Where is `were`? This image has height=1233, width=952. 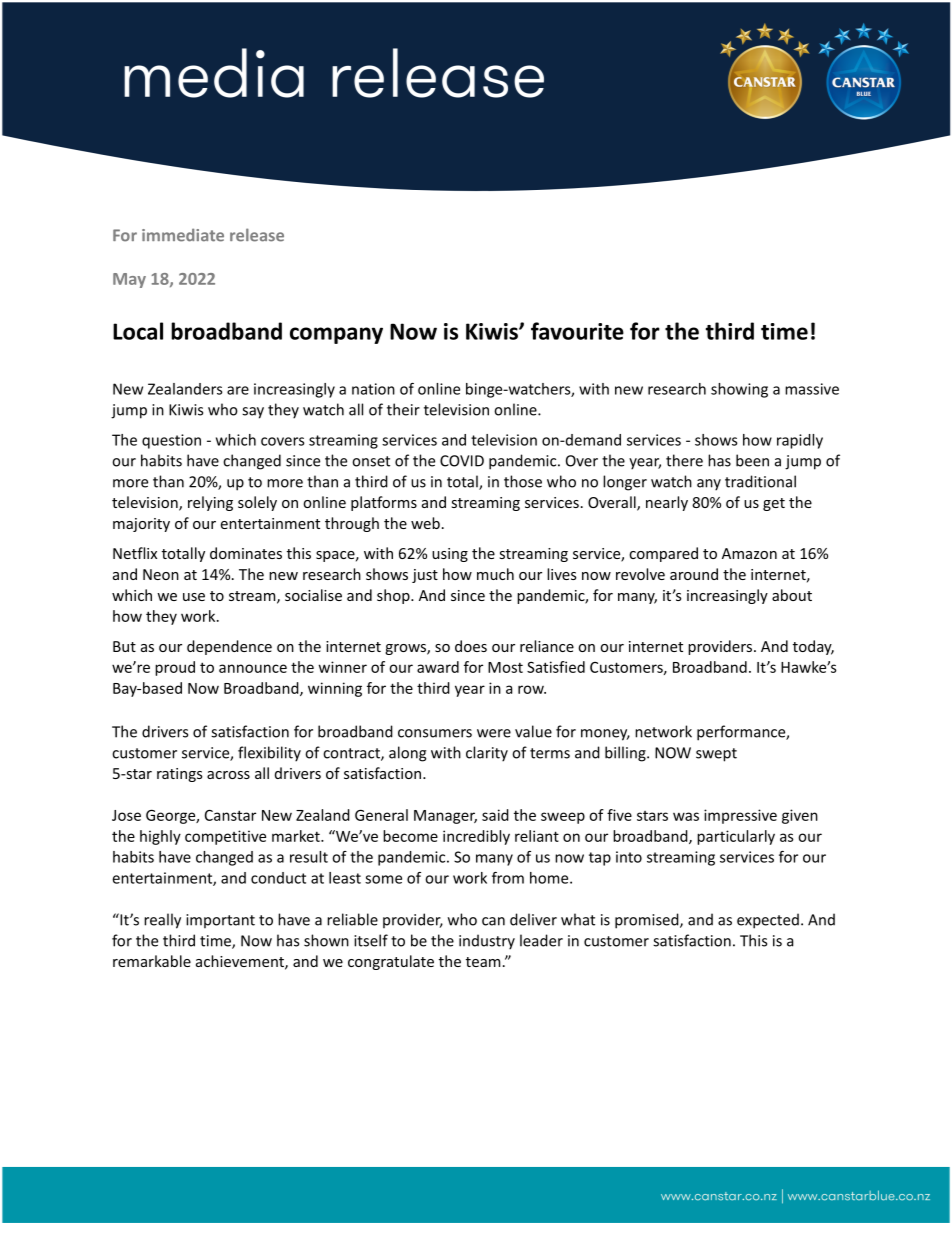 were is located at coordinates (494, 733).
